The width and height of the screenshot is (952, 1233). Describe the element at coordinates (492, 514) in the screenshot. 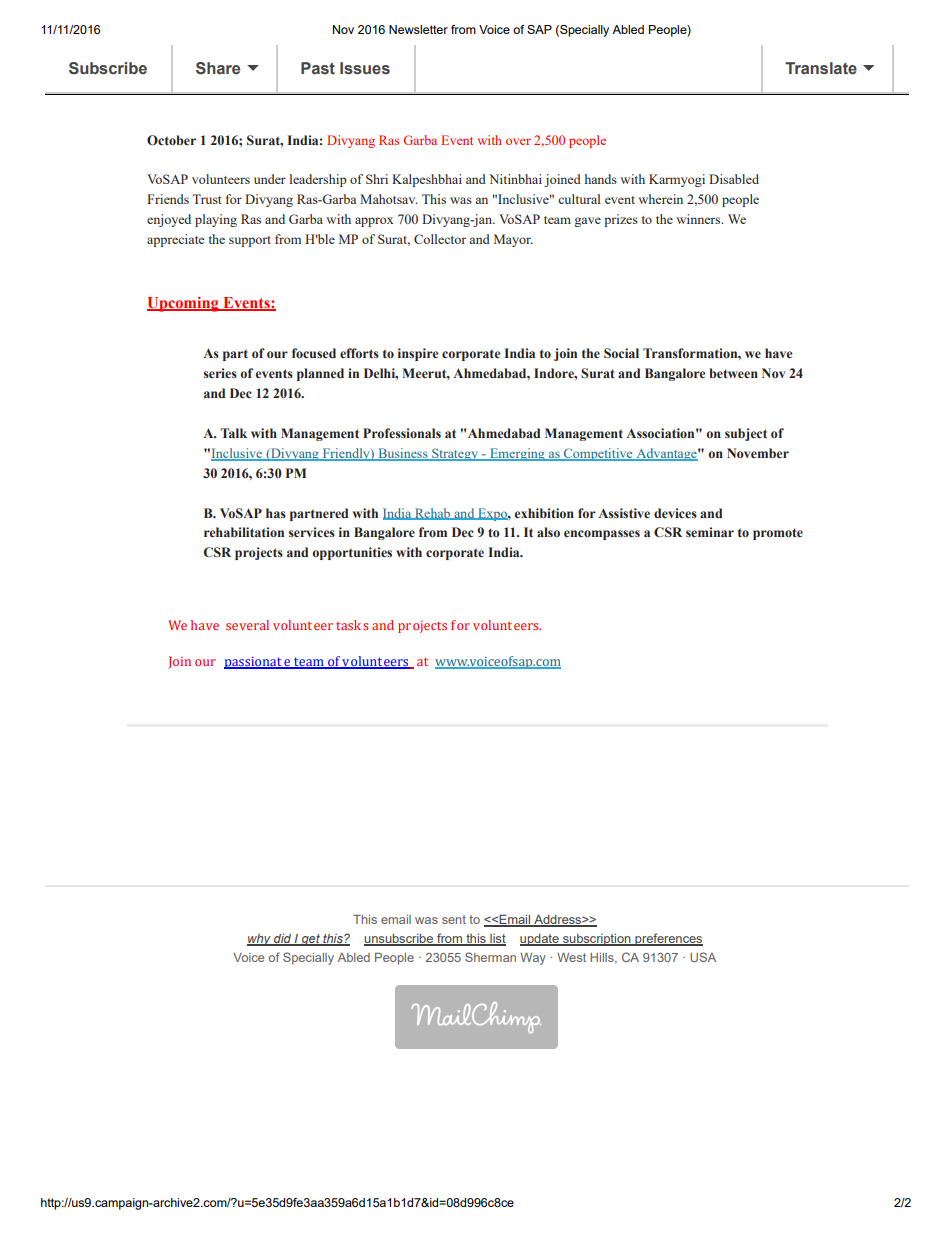

I see `Expo` at that location.
